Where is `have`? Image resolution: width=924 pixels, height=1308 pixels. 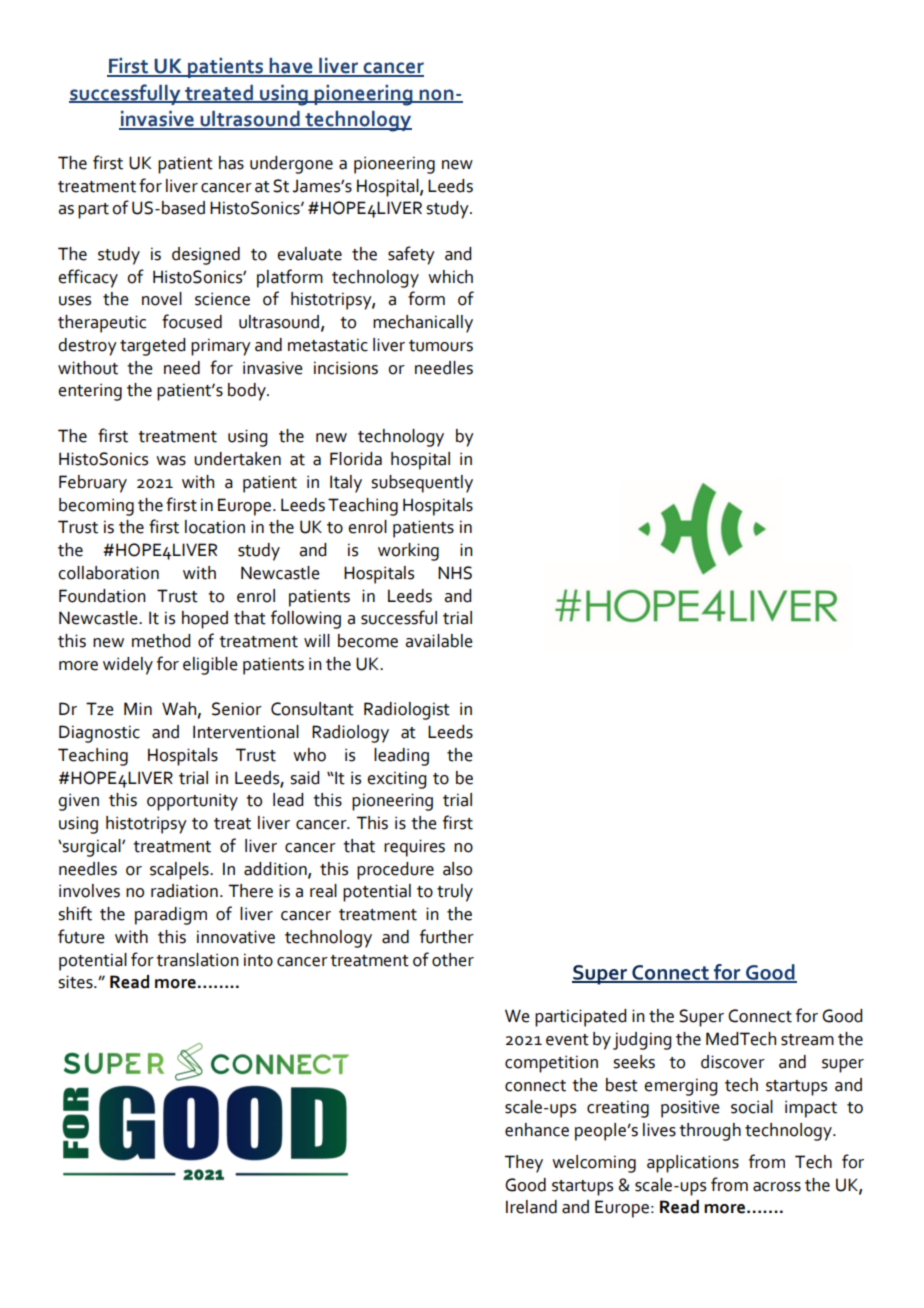 have is located at coordinates (291, 67).
